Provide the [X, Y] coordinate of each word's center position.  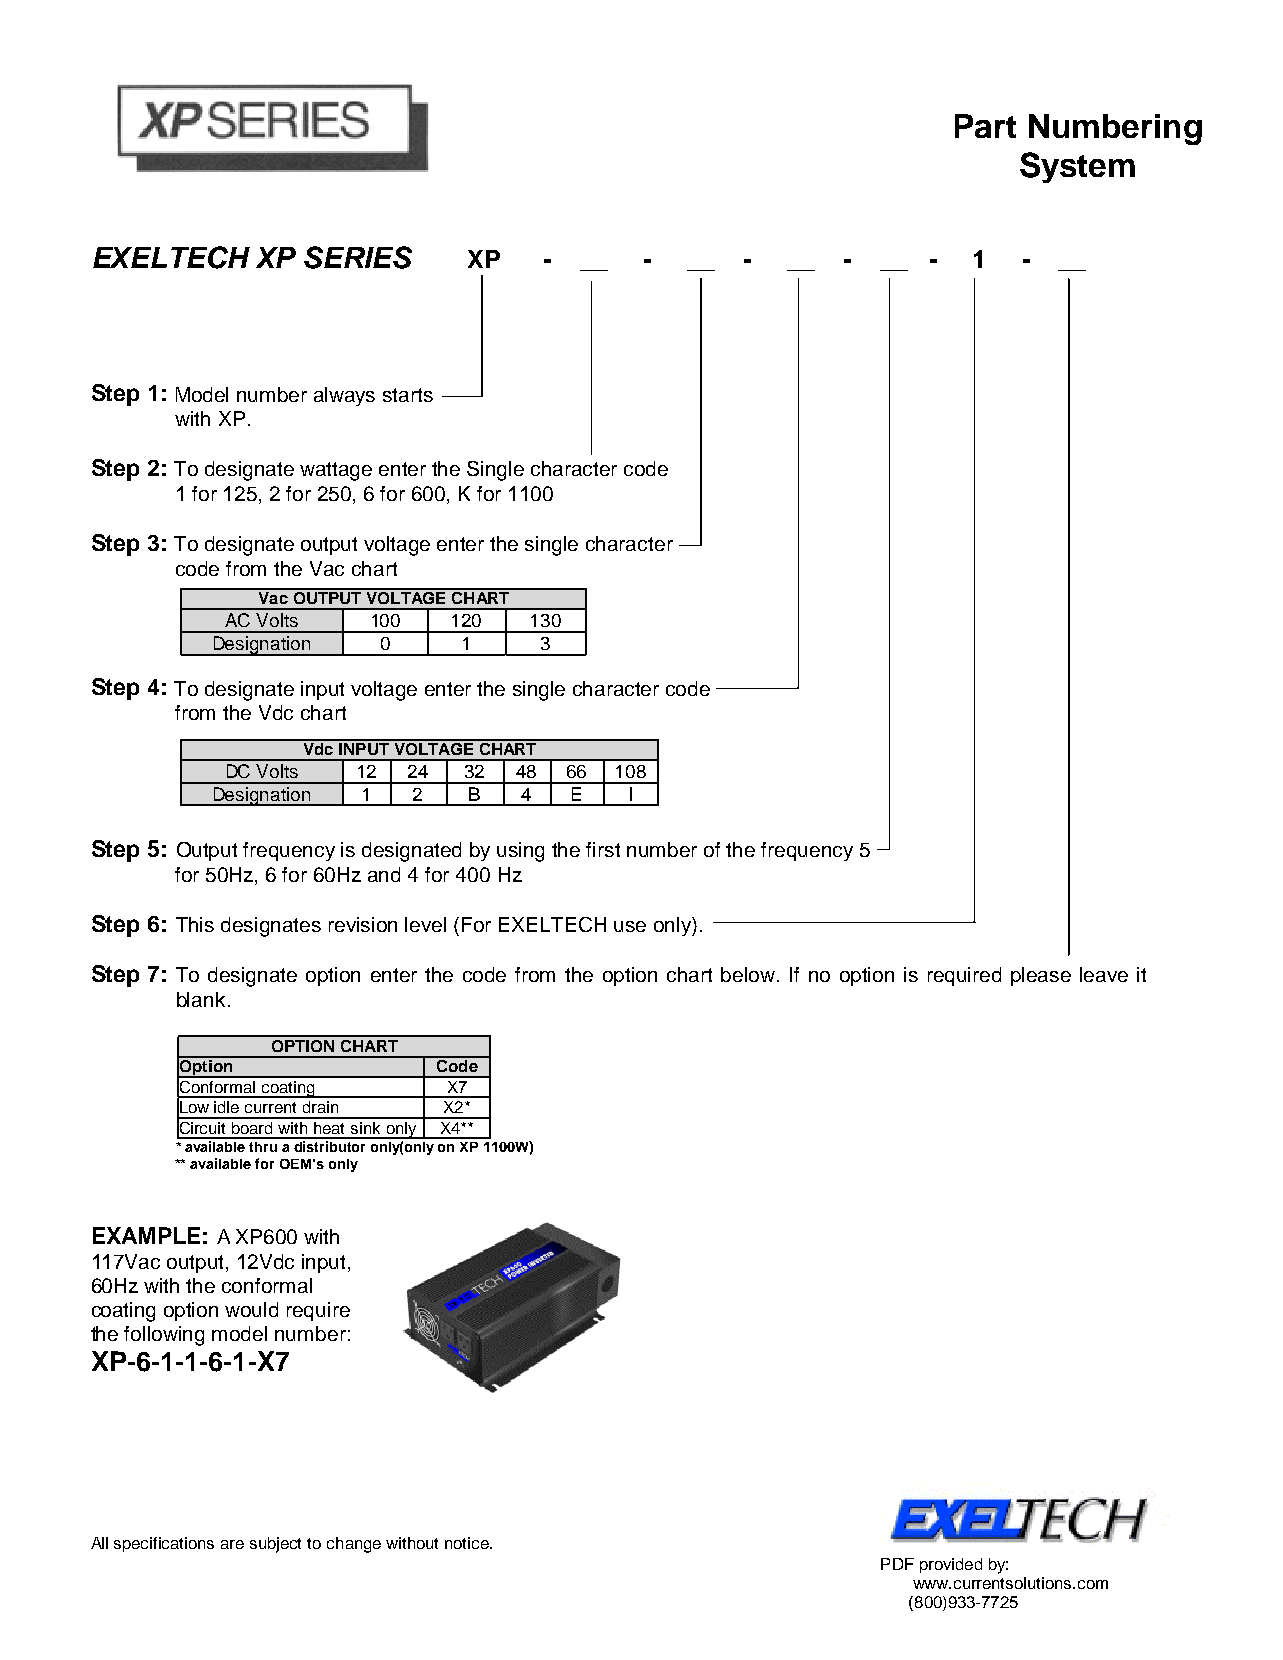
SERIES [358, 257]
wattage [336, 471]
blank [201, 999]
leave [1104, 974]
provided [951, 1565]
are [232, 1544]
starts [408, 395]
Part [985, 126]
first [603, 849]
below [749, 974]
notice [468, 1543]
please [1041, 976]
